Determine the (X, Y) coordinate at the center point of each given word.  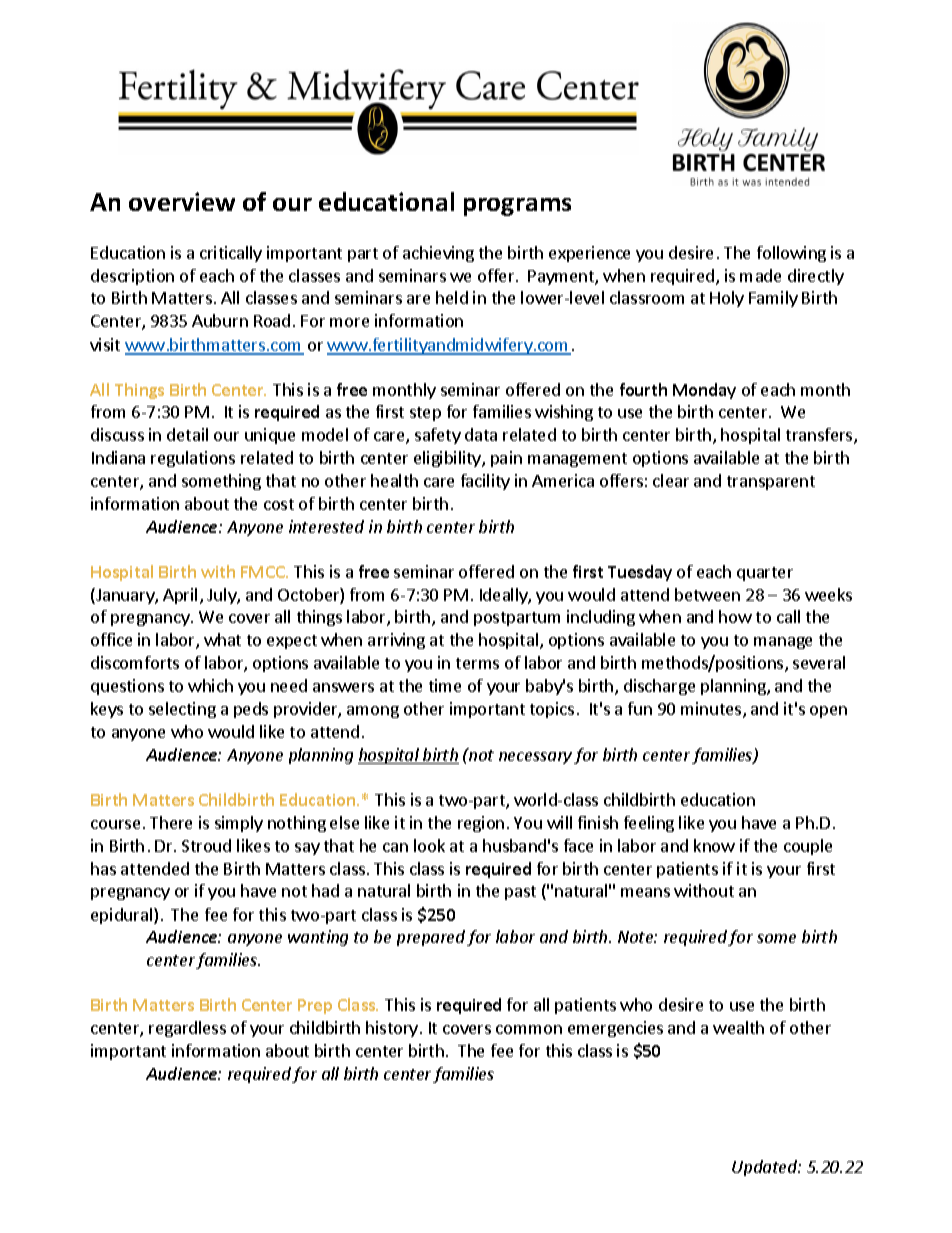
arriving (396, 641)
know (714, 845)
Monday (704, 391)
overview (182, 201)
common (529, 1029)
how (735, 616)
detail (187, 434)
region (481, 824)
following (791, 254)
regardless (187, 1029)
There (171, 822)
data (481, 434)
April (180, 596)
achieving (438, 254)
